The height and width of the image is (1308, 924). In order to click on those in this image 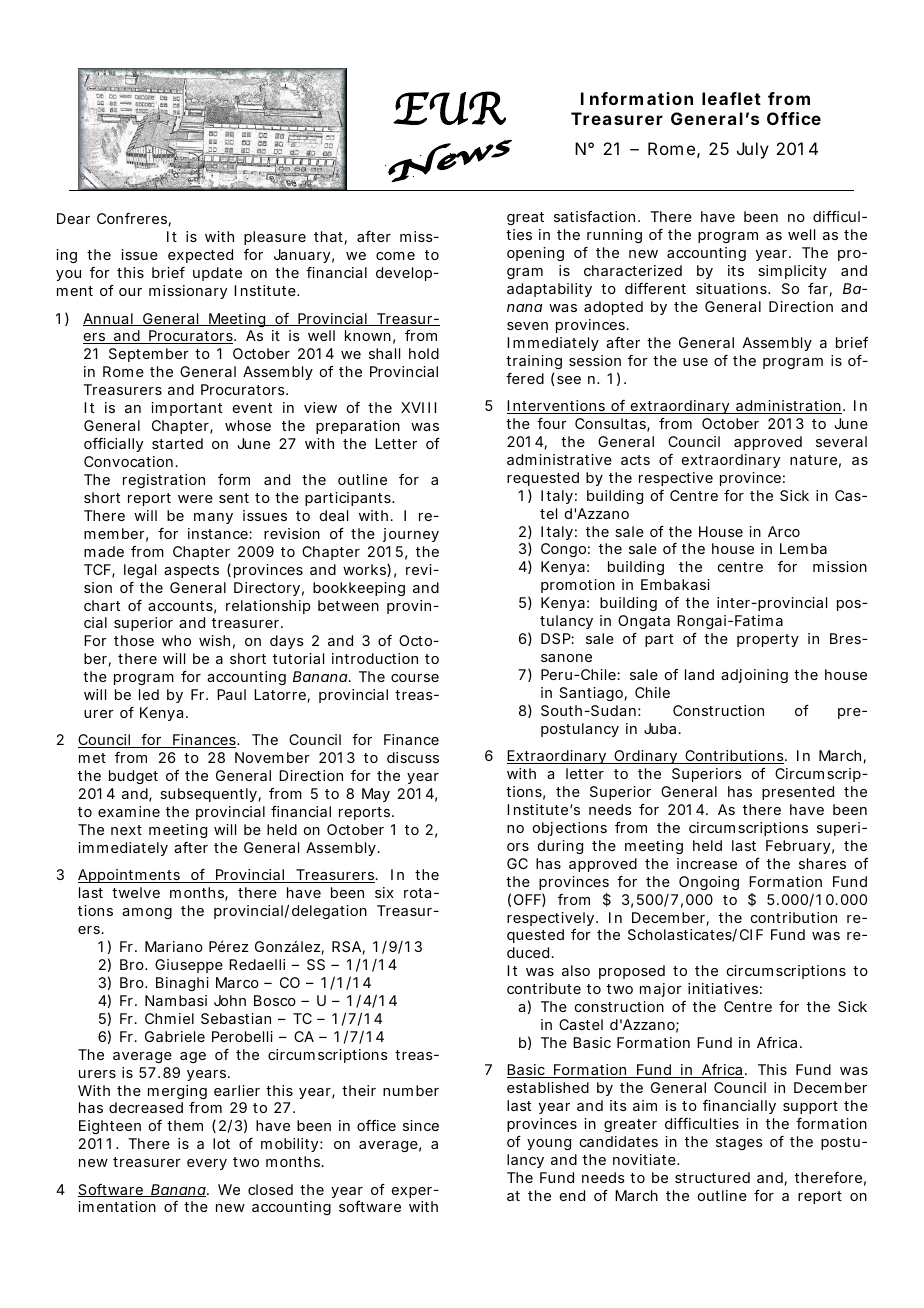, I will do `click(134, 640)`.
